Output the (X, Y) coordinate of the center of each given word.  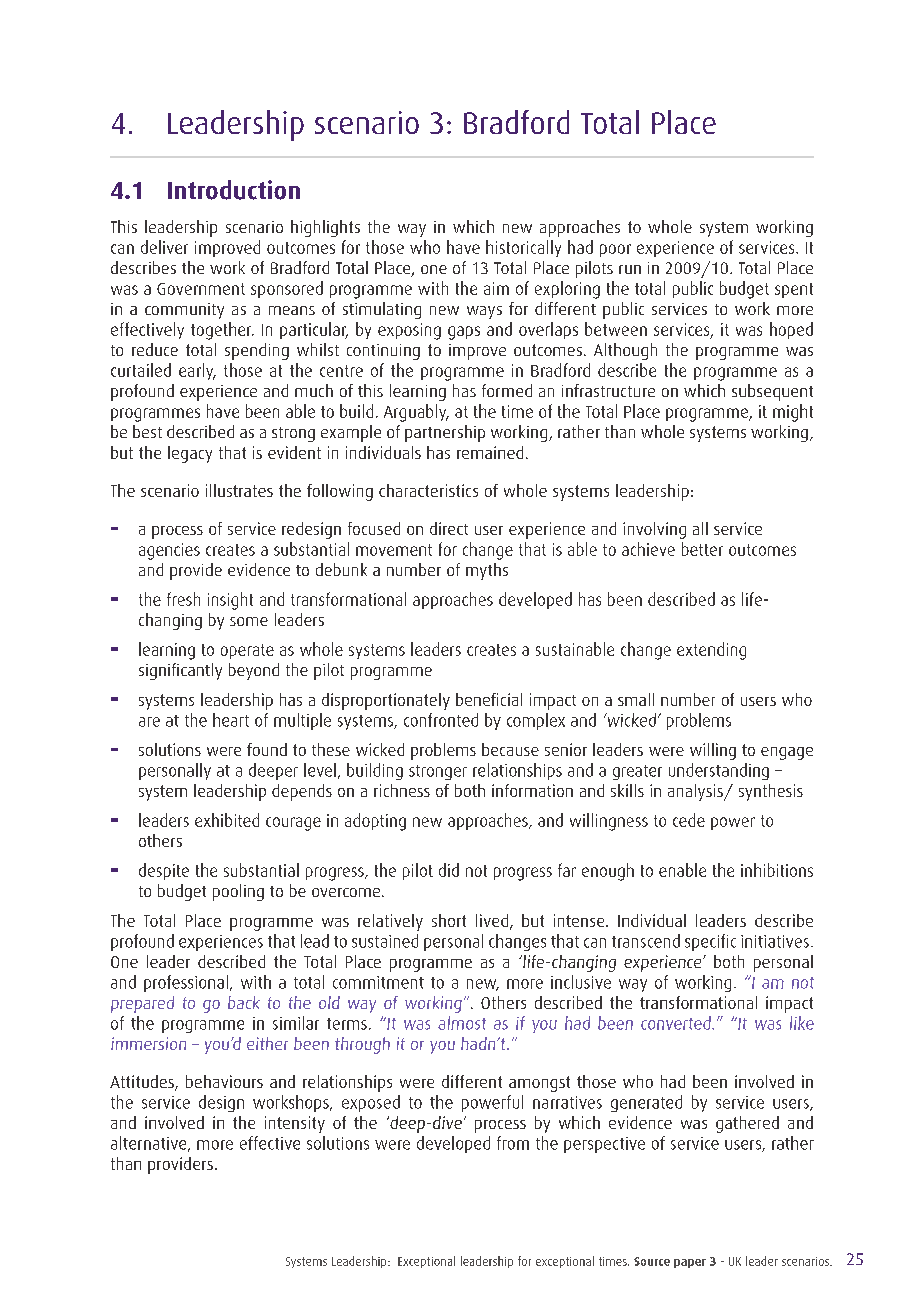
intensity (295, 1124)
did (449, 870)
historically (523, 248)
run (630, 269)
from (513, 1143)
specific (710, 942)
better (702, 549)
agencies (169, 551)
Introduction (234, 190)
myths (487, 571)
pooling (238, 892)
